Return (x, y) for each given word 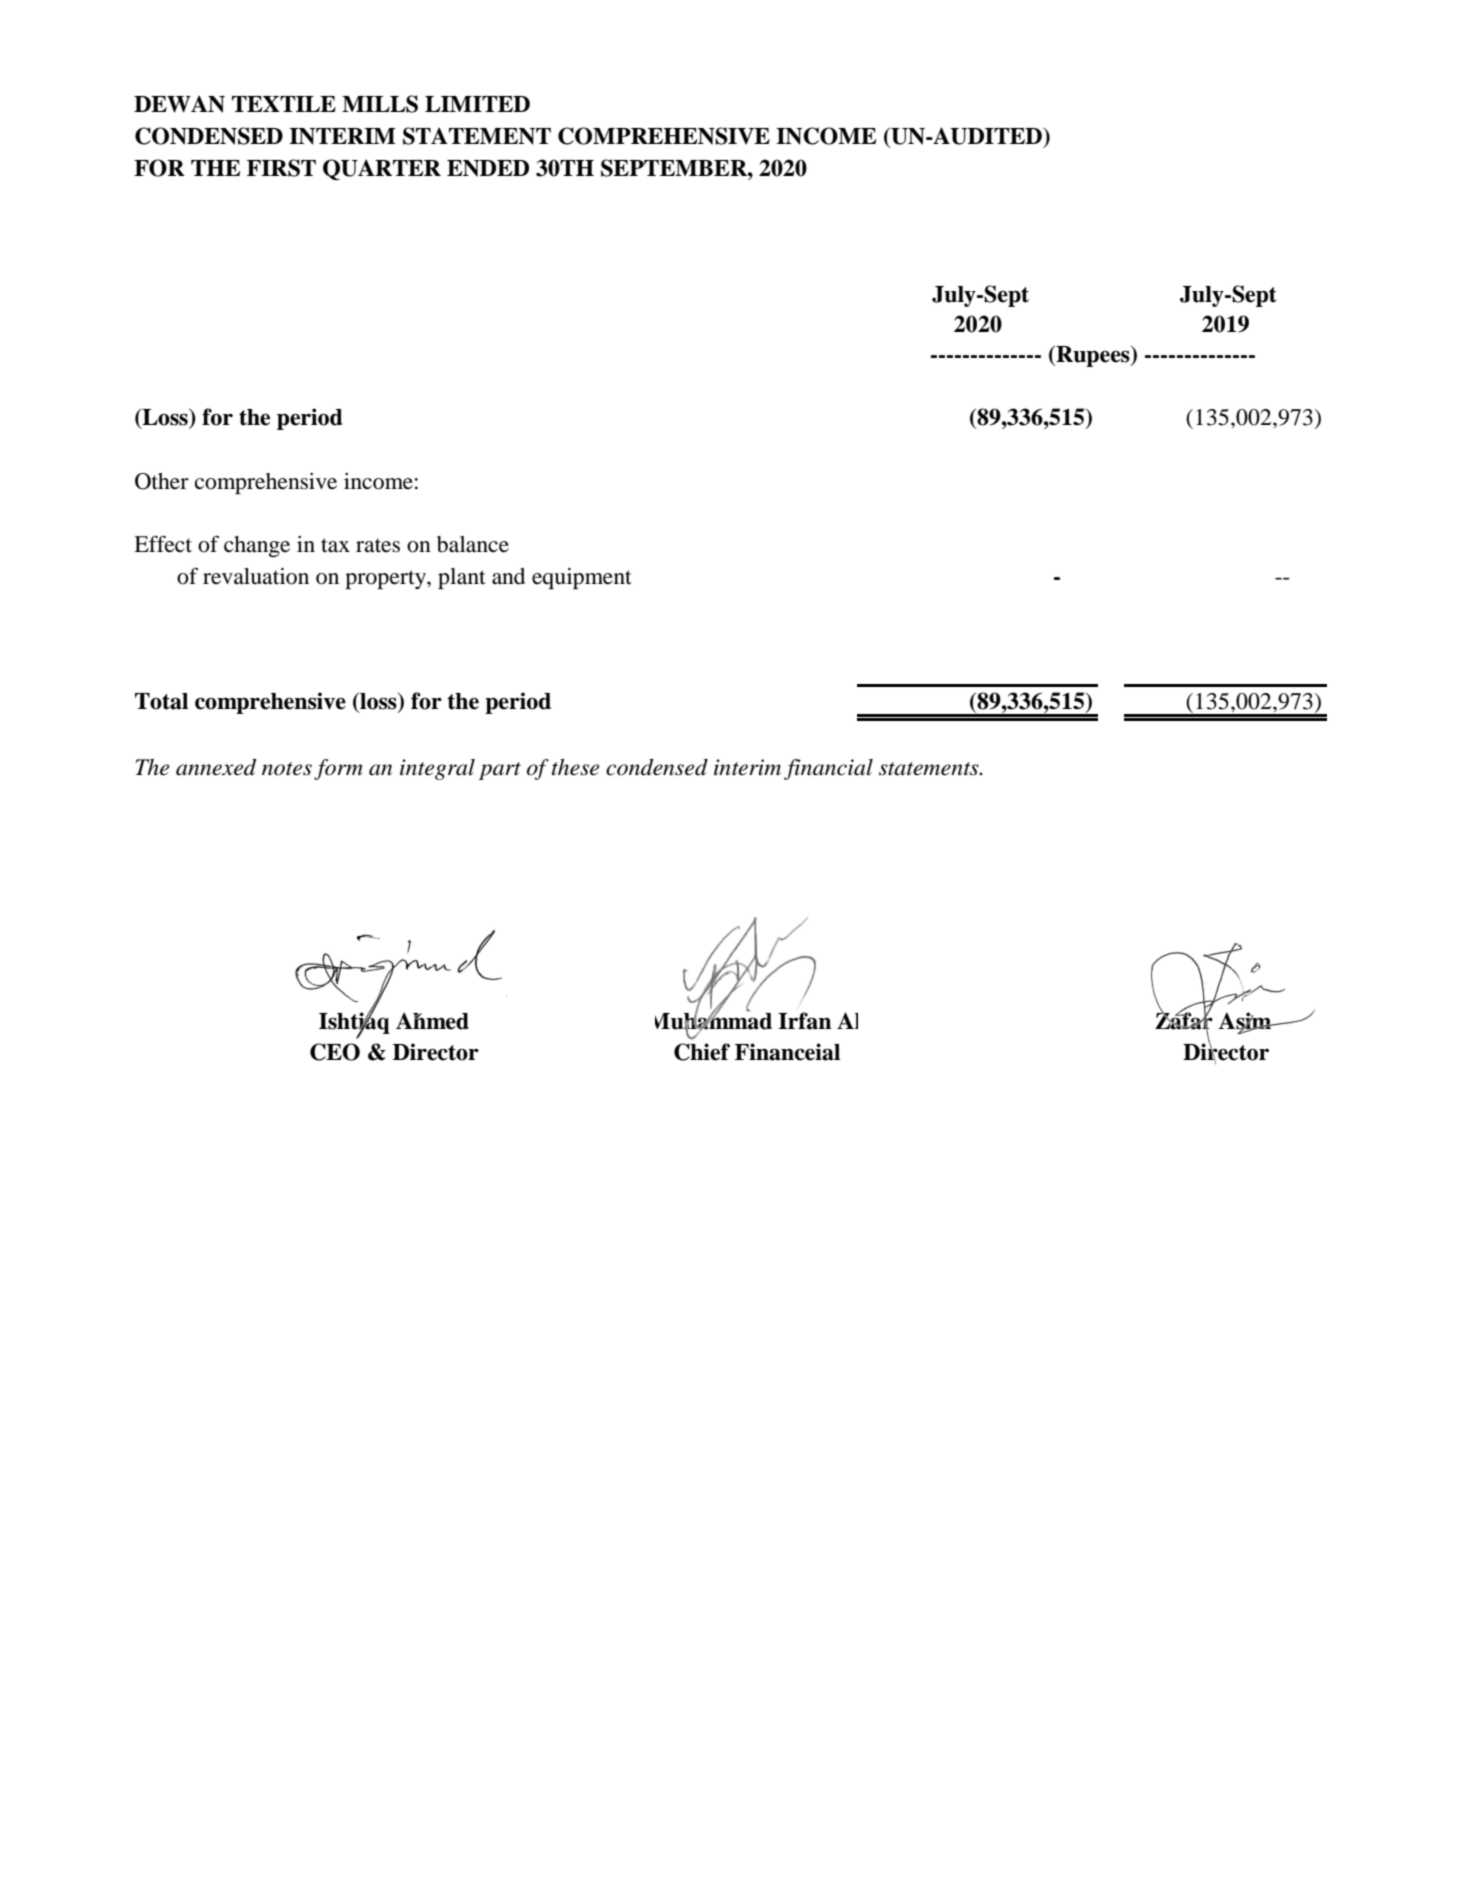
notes (287, 769)
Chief (702, 1052)
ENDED (488, 168)
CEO (335, 1052)
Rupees (1093, 356)
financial (828, 769)
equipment (582, 578)
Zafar (1184, 1020)
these (575, 767)
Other (162, 481)
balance (473, 544)
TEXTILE (284, 104)
